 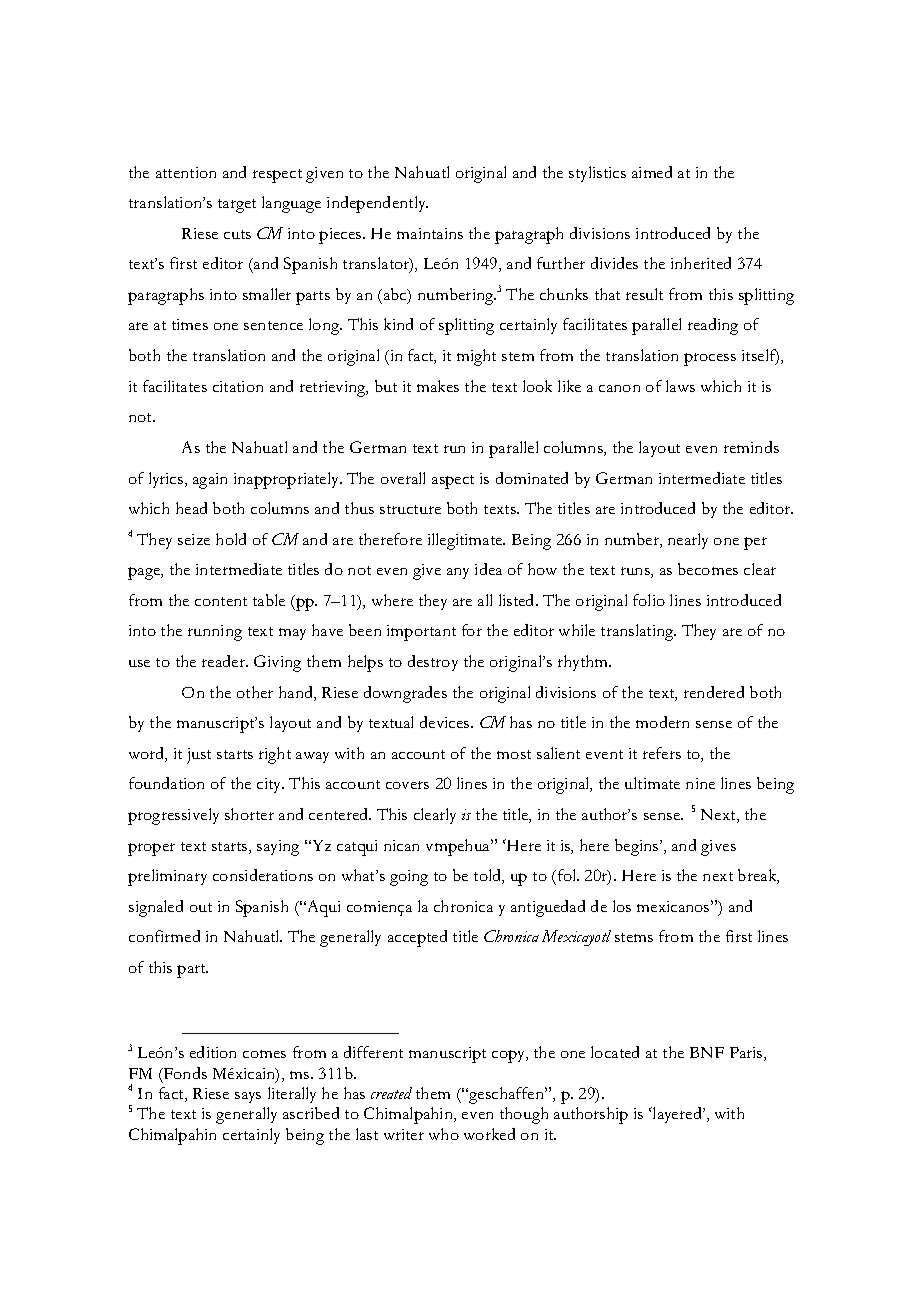 What do you see at coordinates (191, 508) in the document?
I see `head` at bounding box center [191, 508].
